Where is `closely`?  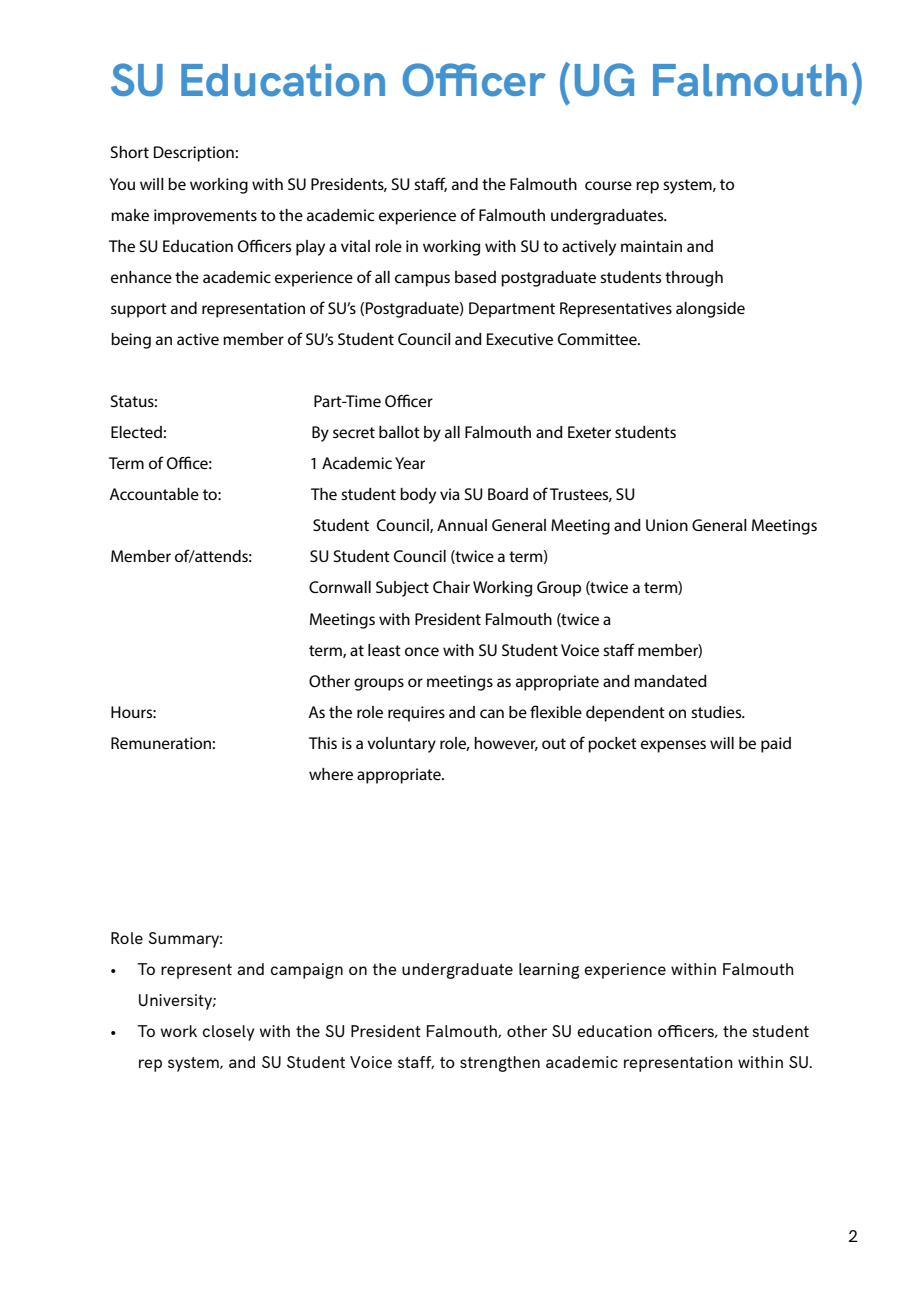 closely is located at coordinates (229, 1033).
